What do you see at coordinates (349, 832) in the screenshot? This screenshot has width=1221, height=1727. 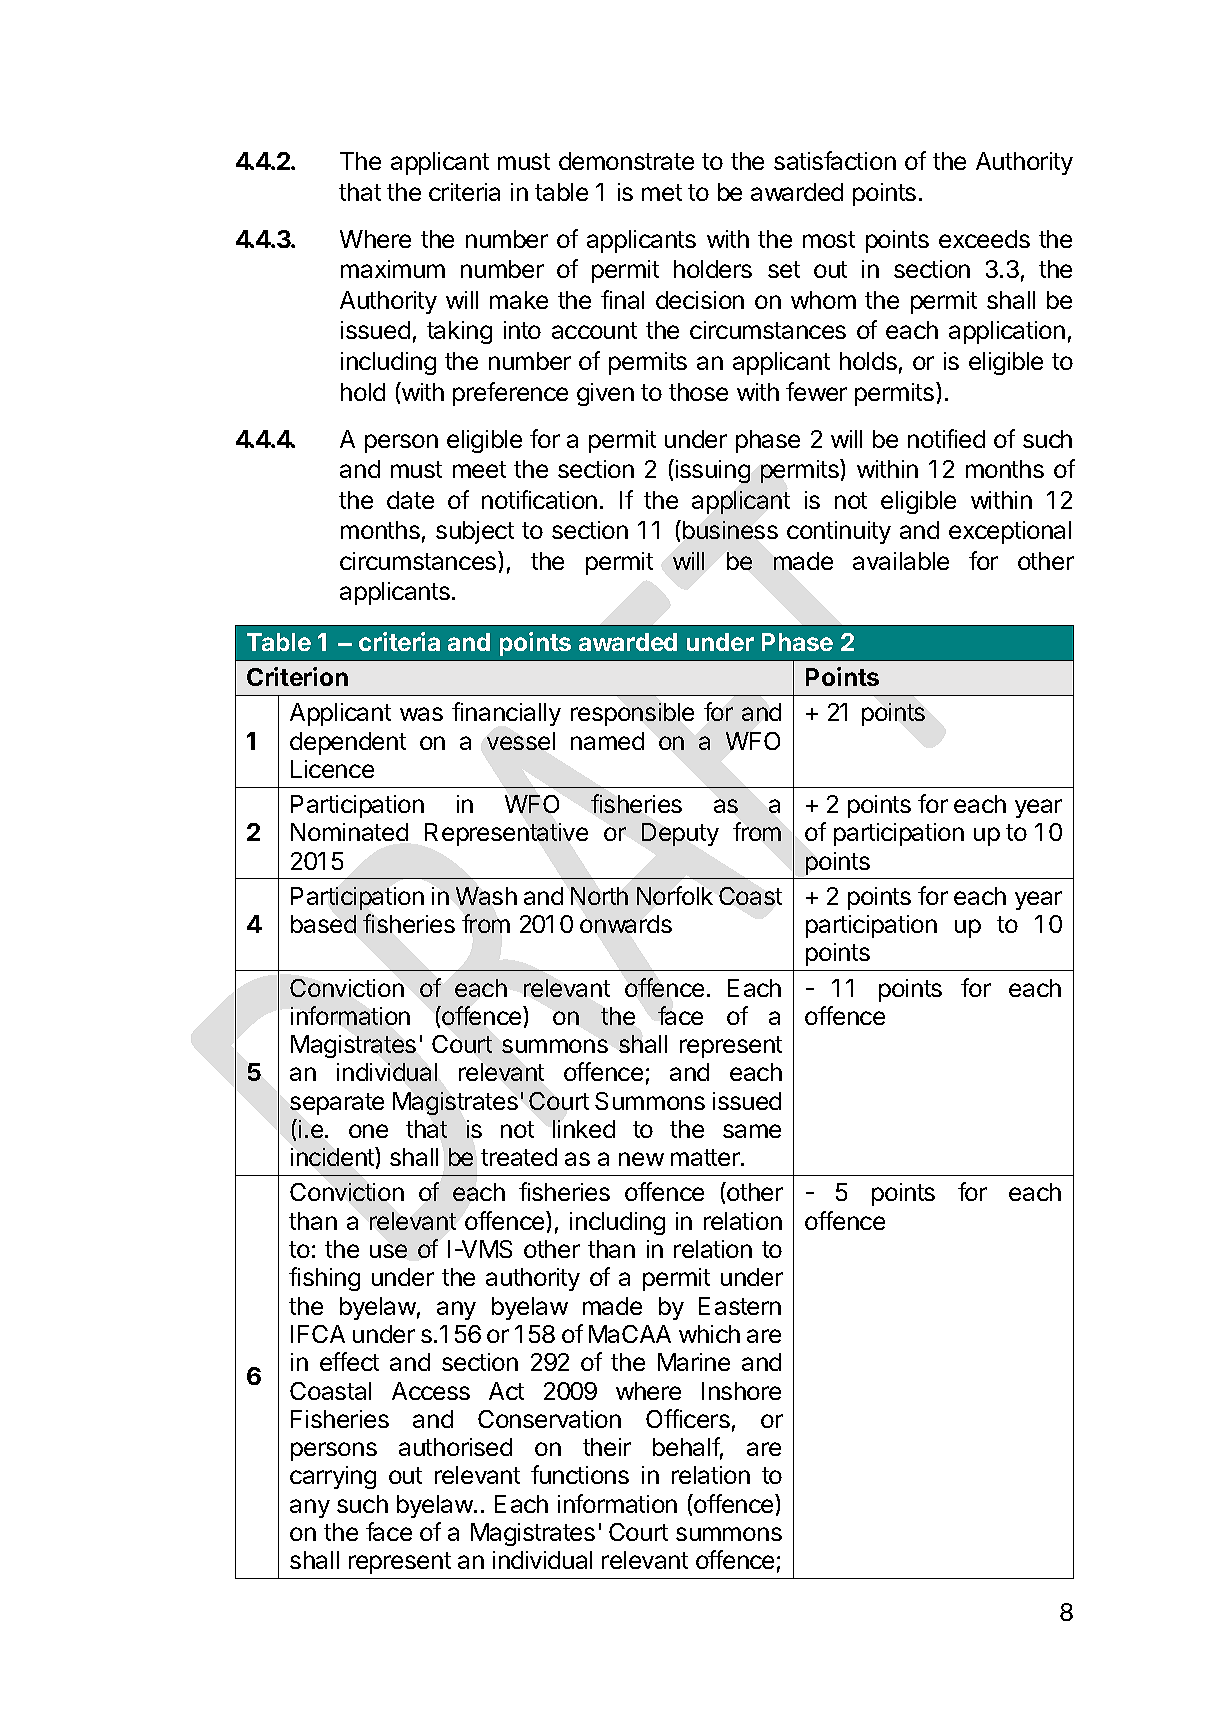 I see `Nominated` at bounding box center [349, 832].
